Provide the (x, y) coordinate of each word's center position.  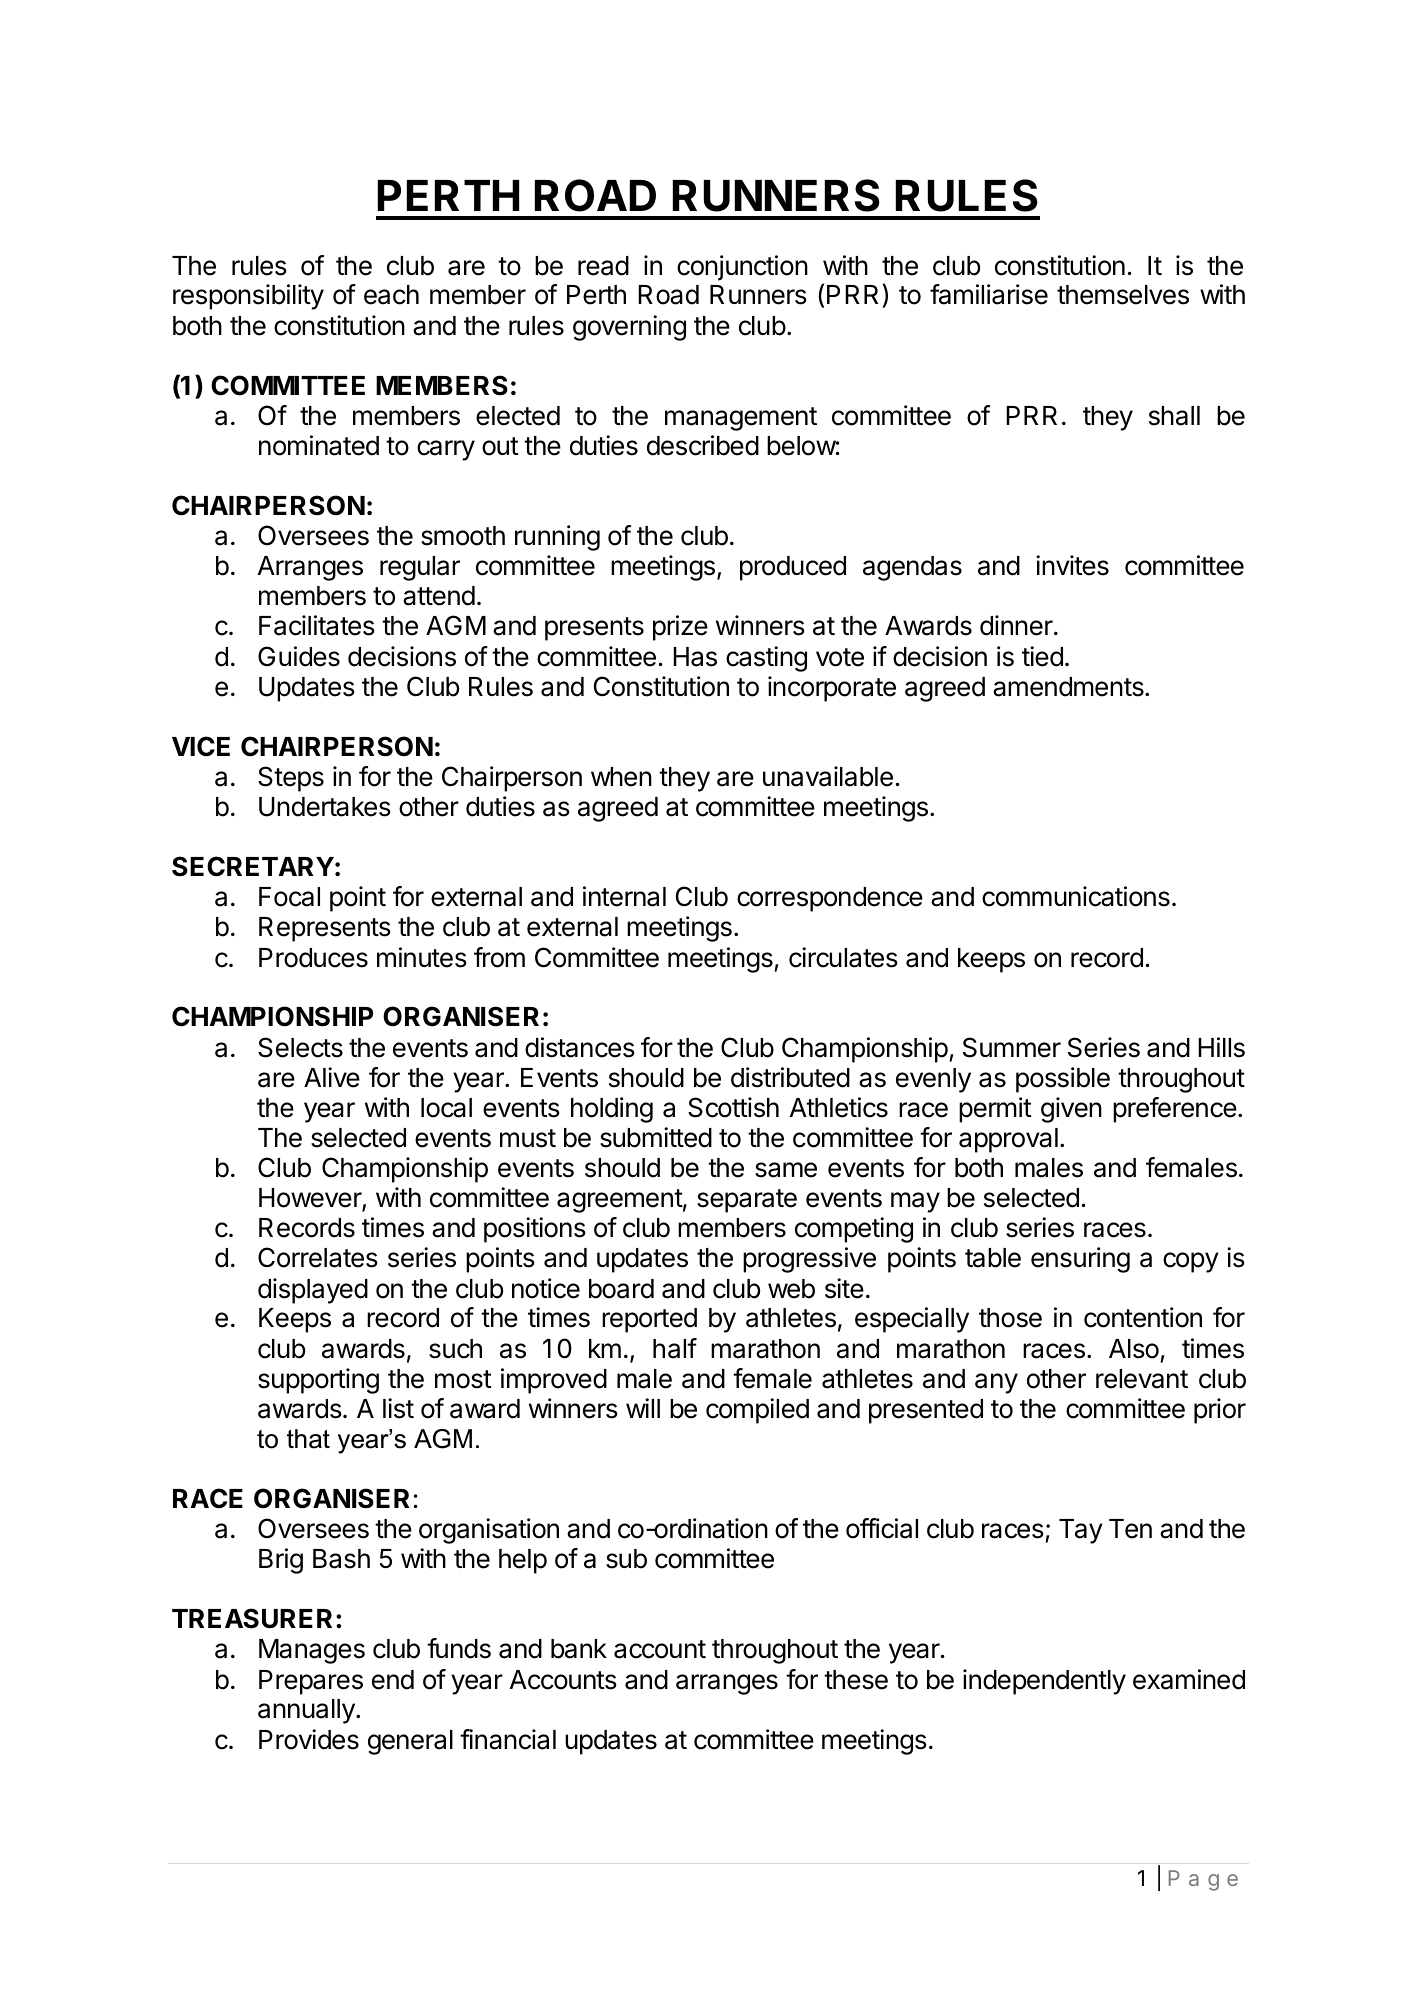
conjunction (742, 268)
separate (747, 1201)
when (621, 777)
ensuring (1080, 1260)
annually (307, 1711)
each (391, 295)
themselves (1123, 295)
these (856, 1680)
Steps (291, 779)
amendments (1069, 687)
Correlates (318, 1257)
